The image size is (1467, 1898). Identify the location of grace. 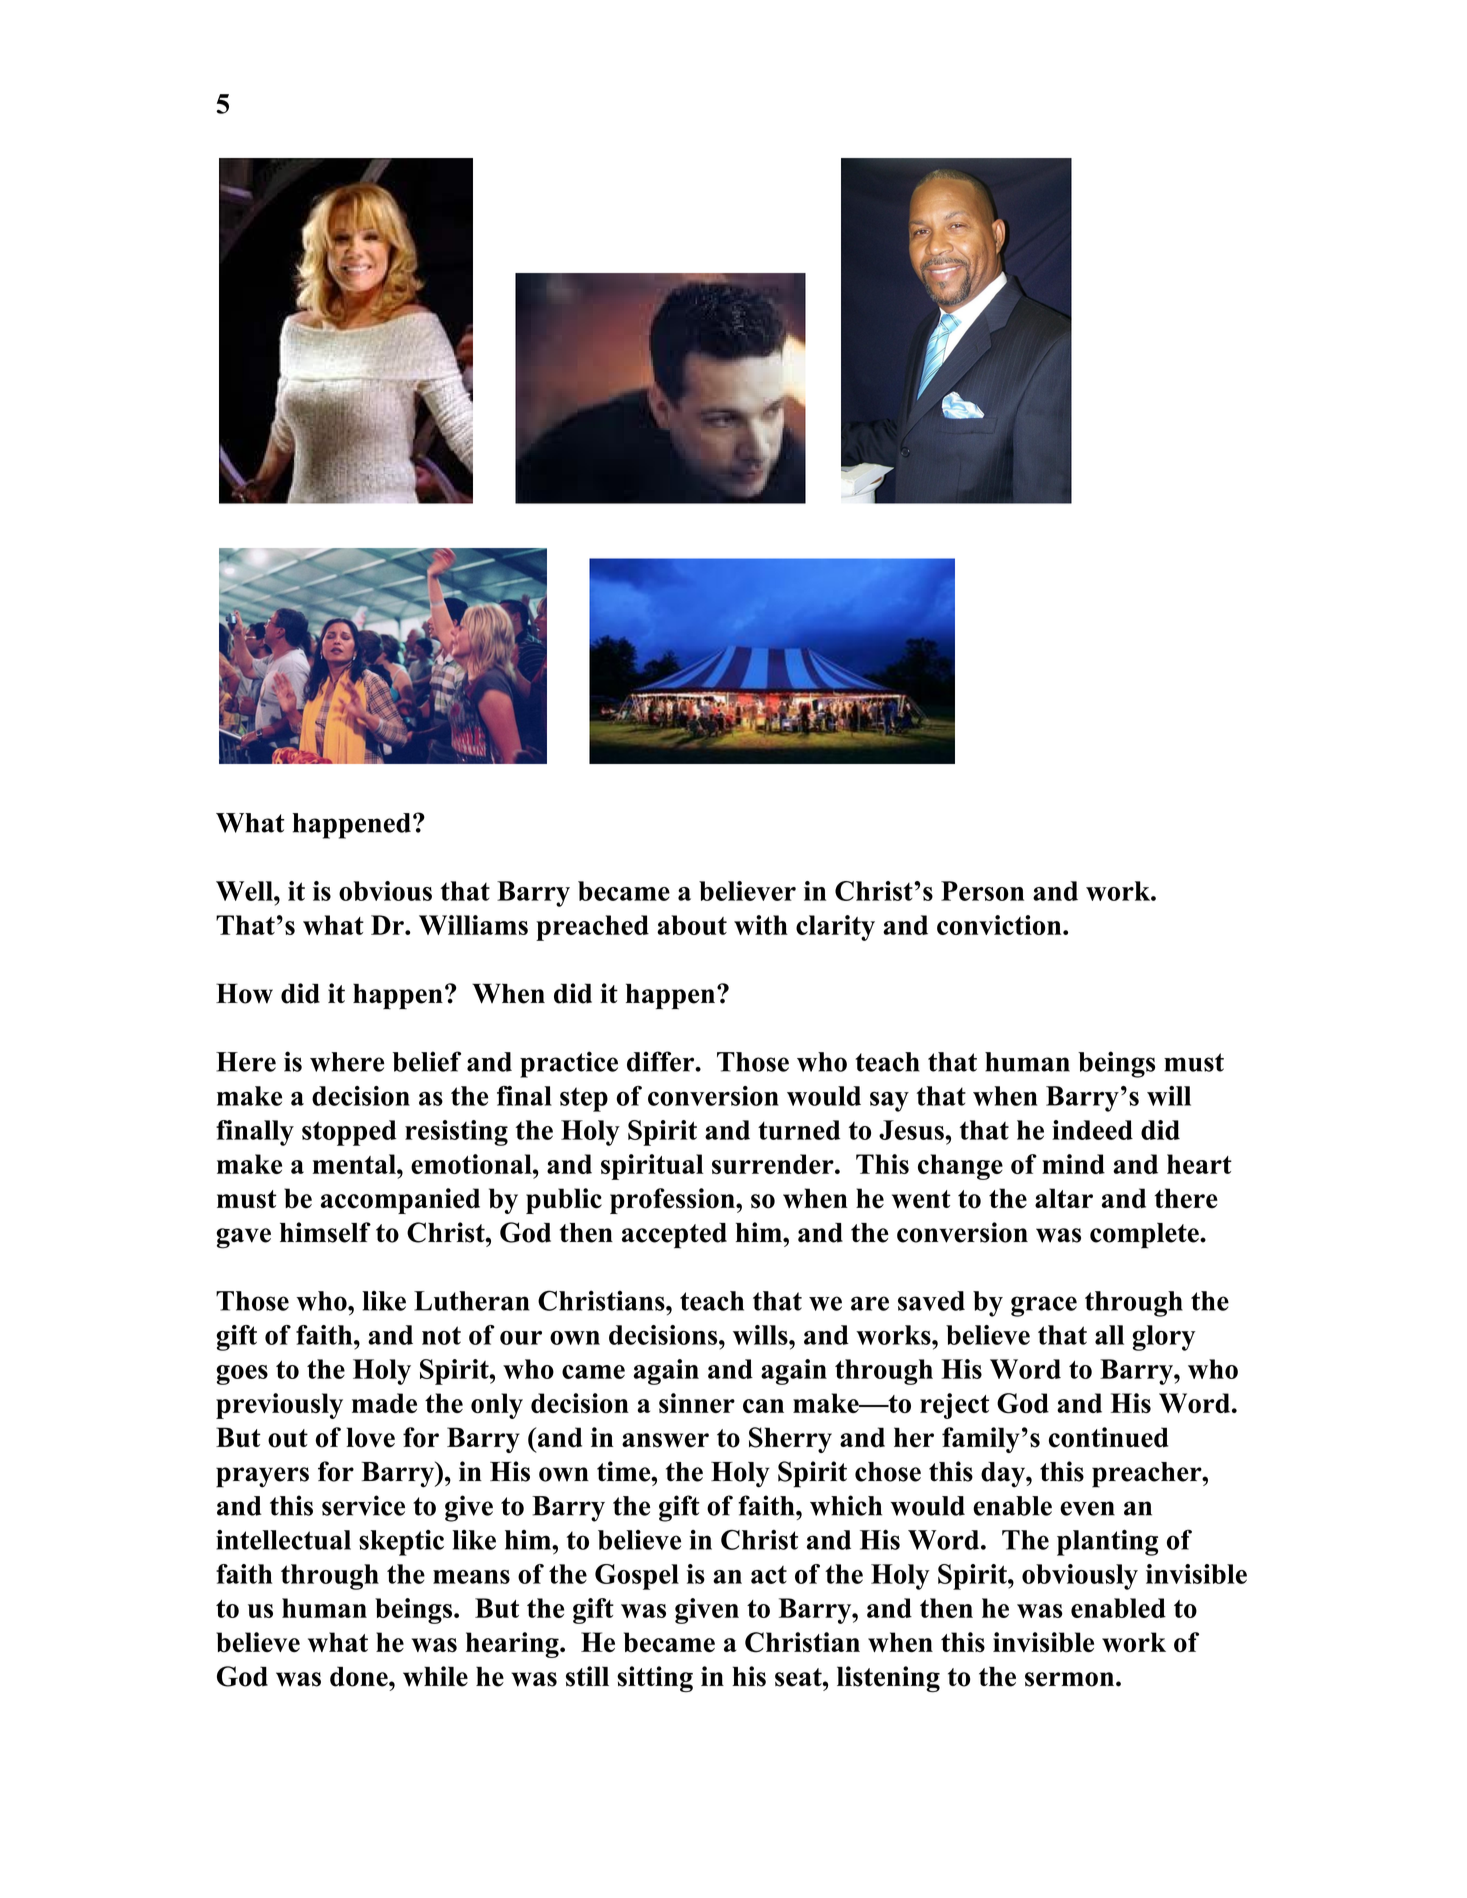
(1044, 1306).
